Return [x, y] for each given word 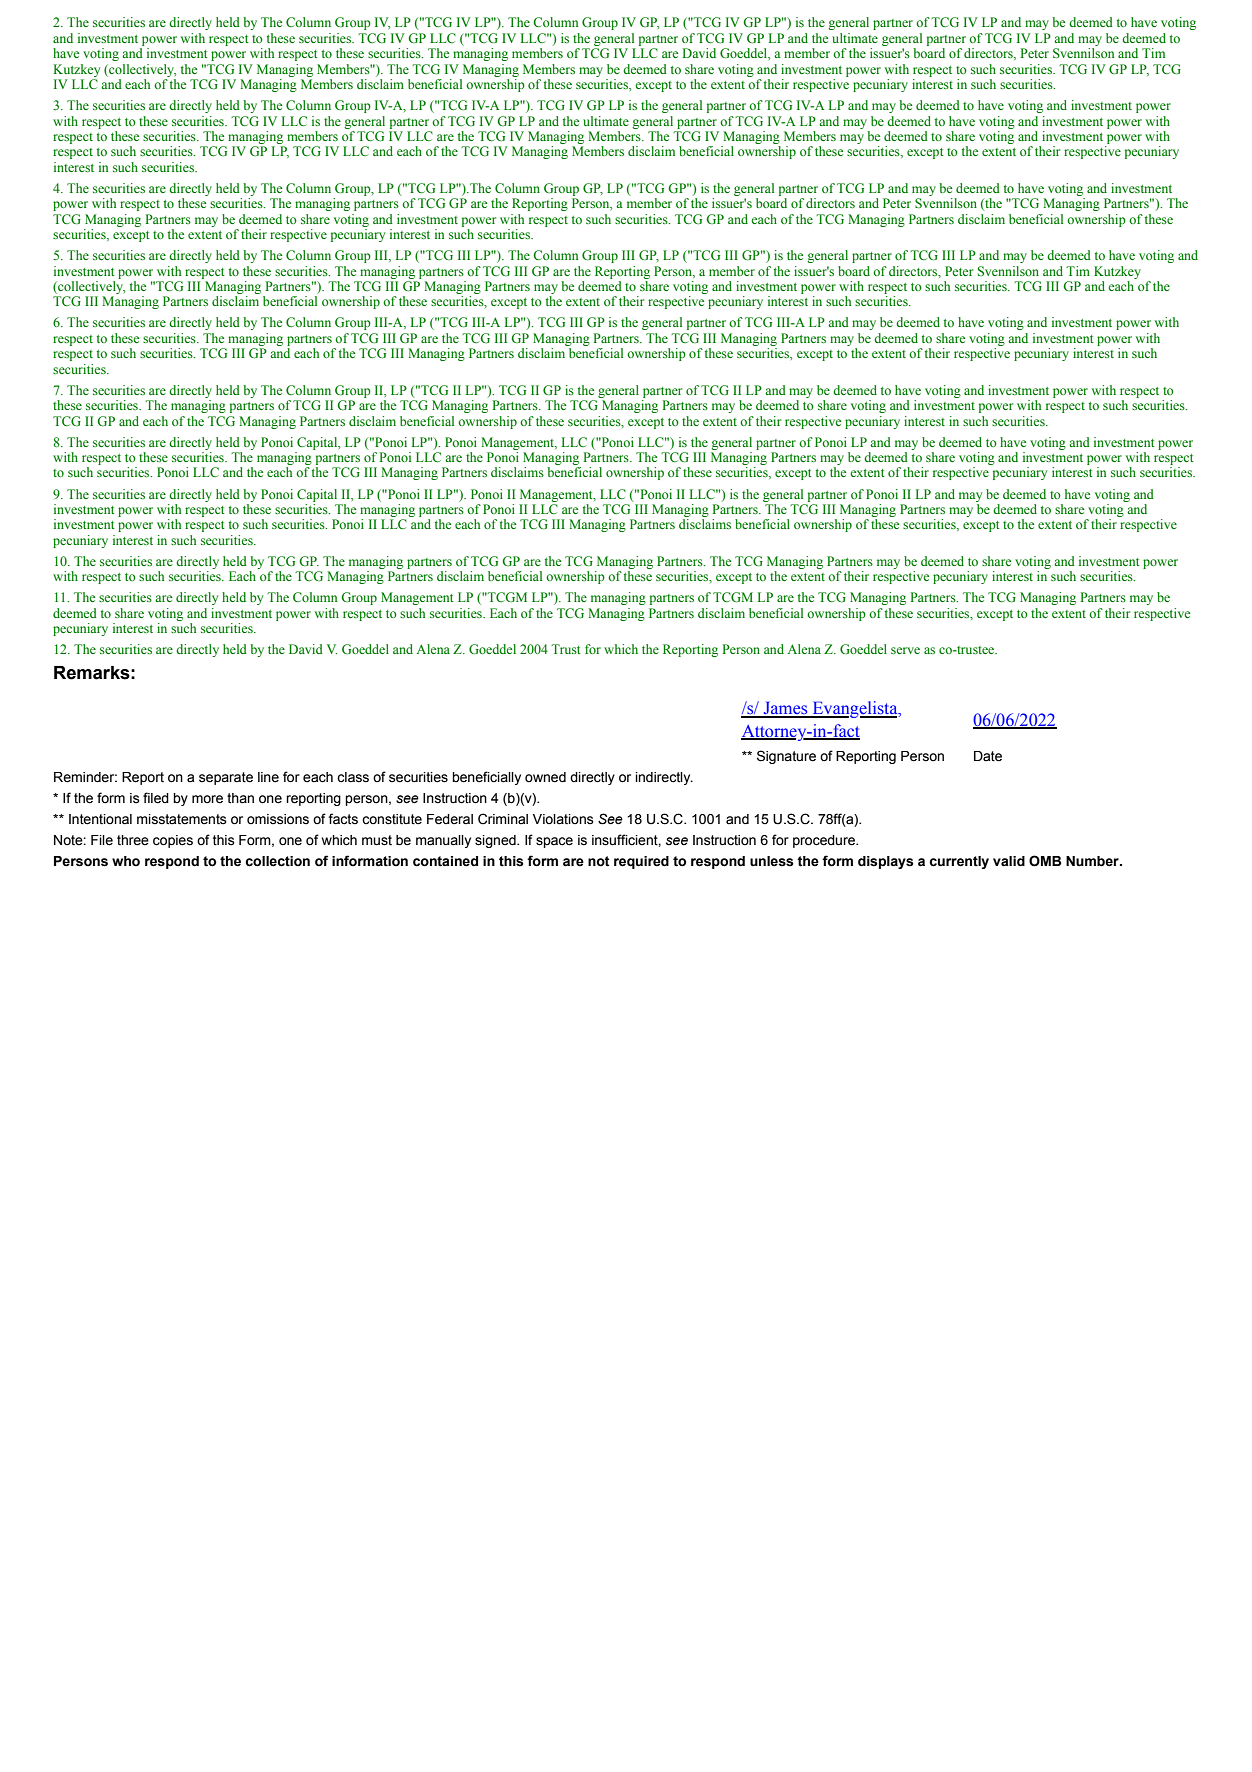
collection [277, 861]
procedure [825, 841]
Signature [786, 757]
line [268, 777]
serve [905, 650]
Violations [563, 819]
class [353, 777]
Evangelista [855, 709]
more [207, 799]
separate [226, 778]
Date [988, 756]
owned [545, 777]
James [785, 709]
